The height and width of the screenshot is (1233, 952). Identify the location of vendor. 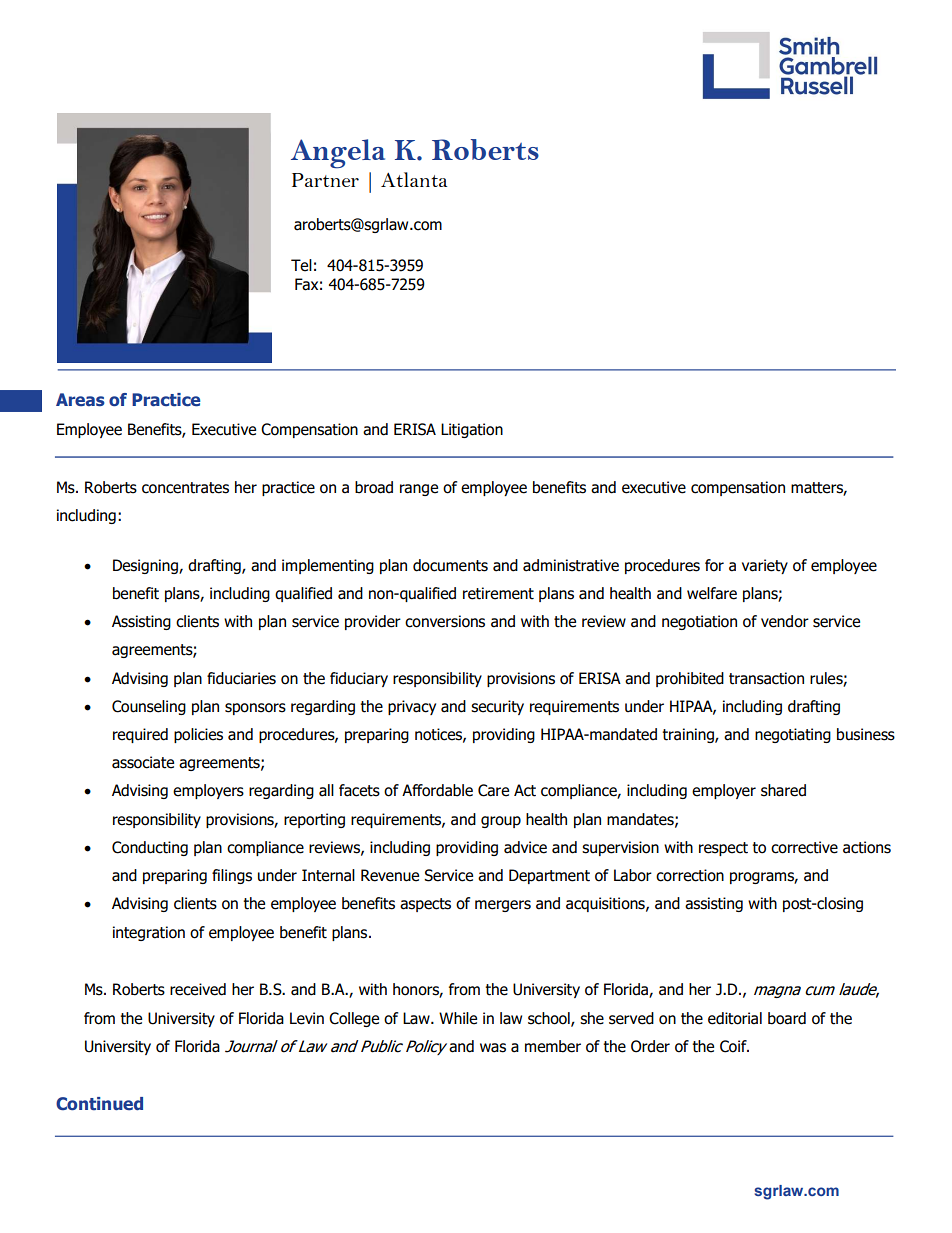
(785, 621).
